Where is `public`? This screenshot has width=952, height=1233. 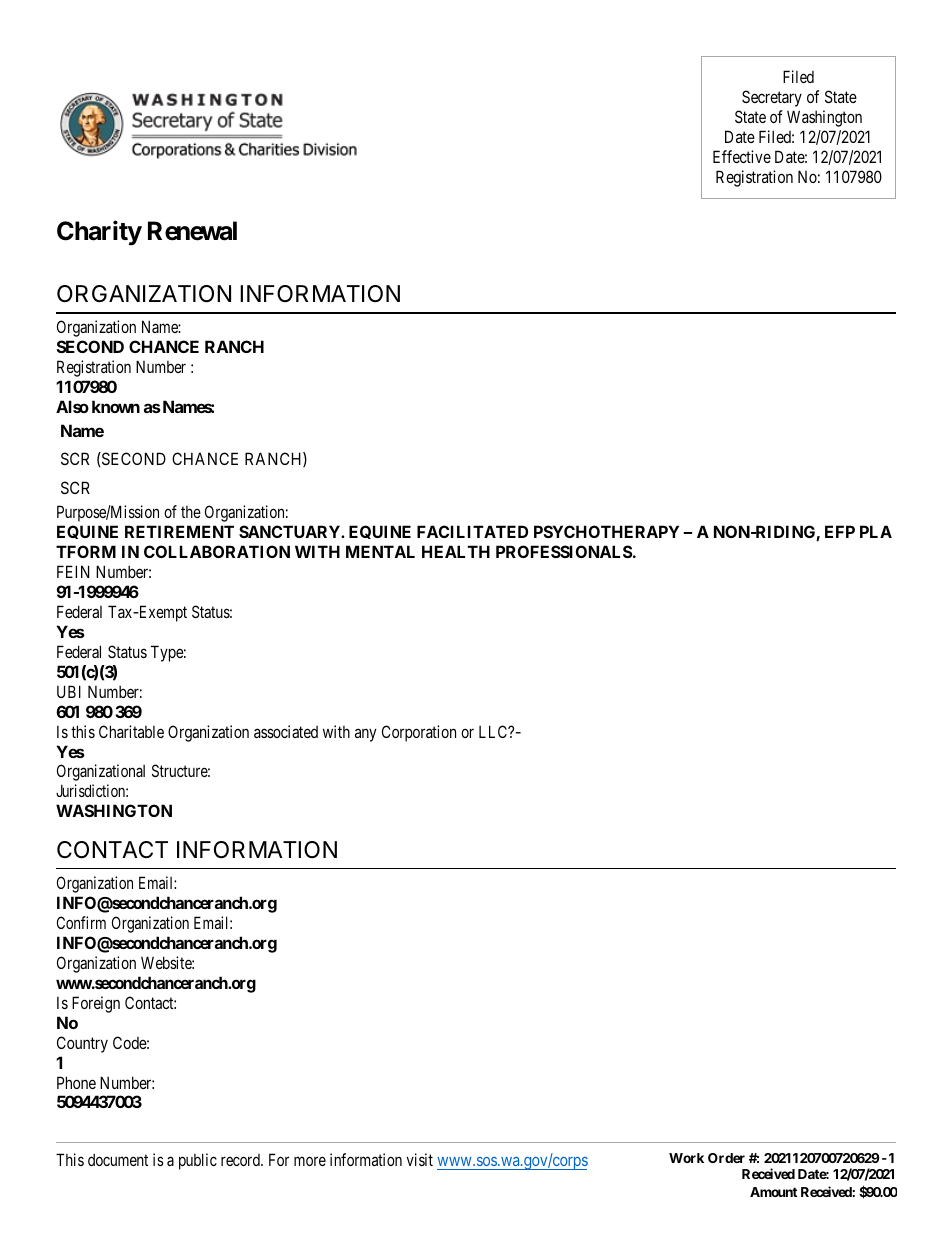
public is located at coordinates (198, 1161).
